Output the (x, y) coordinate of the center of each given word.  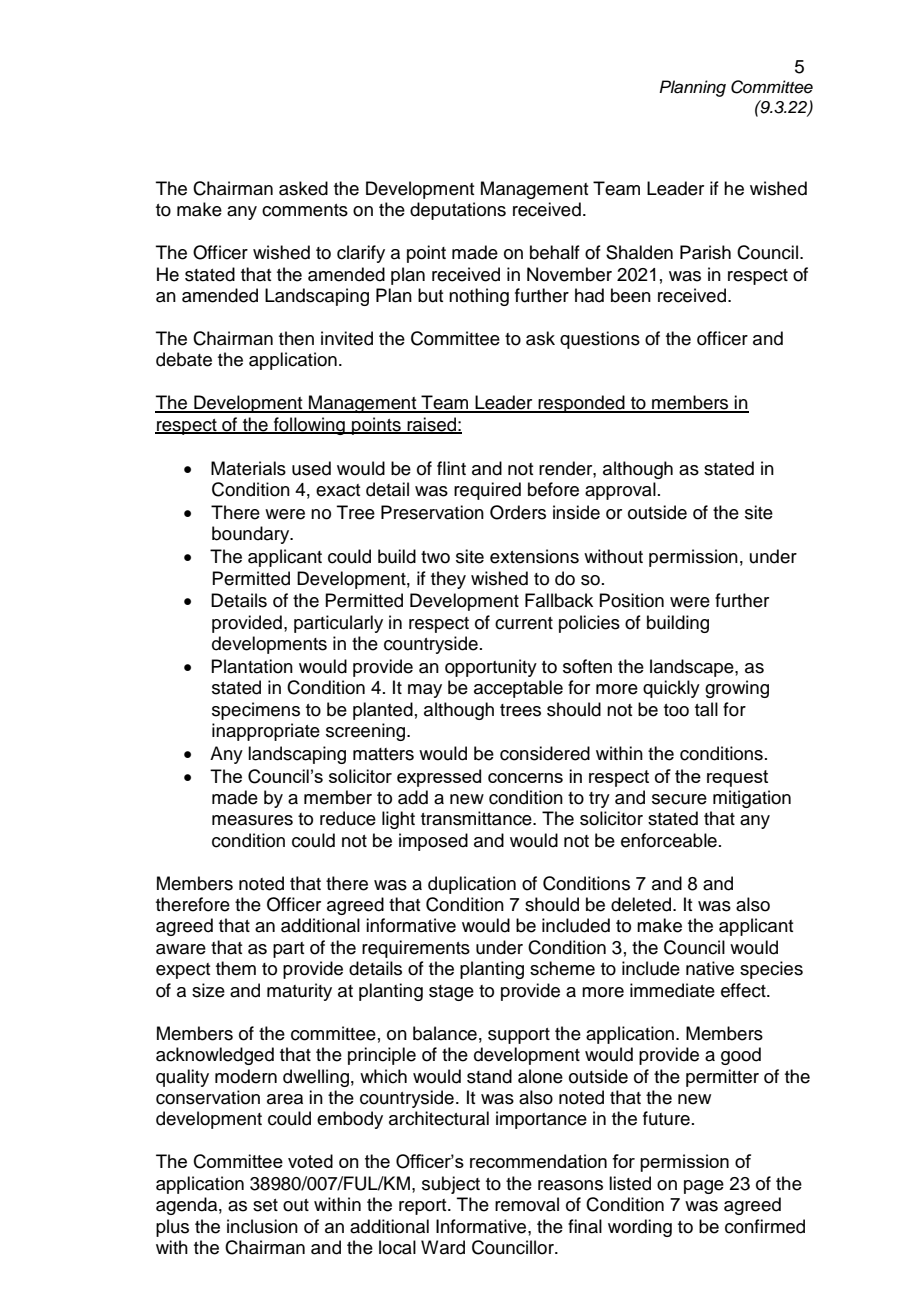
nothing (479, 297)
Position (631, 600)
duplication (472, 885)
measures (252, 820)
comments (305, 210)
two (435, 557)
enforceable (669, 840)
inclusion (262, 1226)
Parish (705, 252)
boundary (252, 535)
